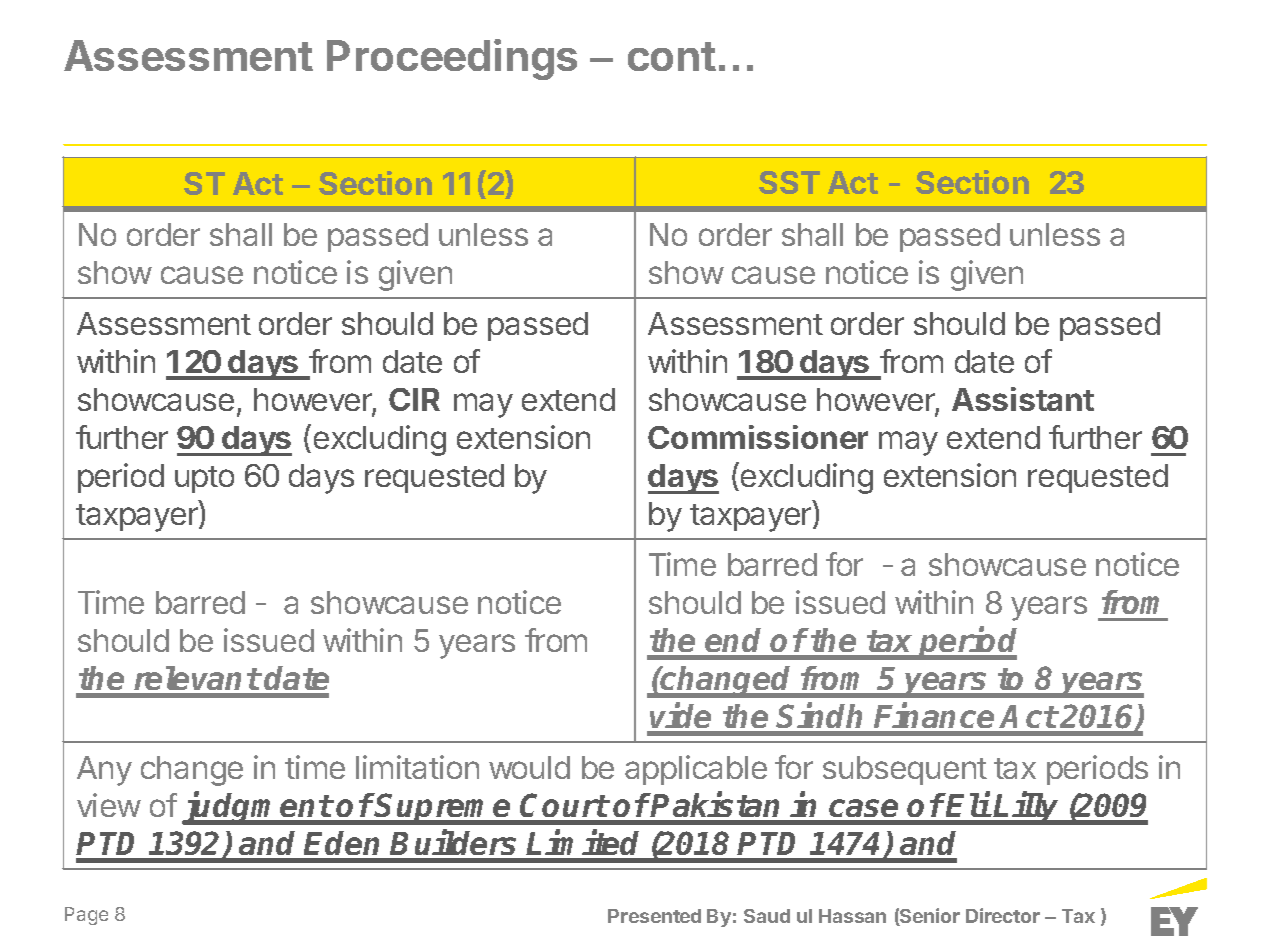  What do you see at coordinates (654, 916) in the page?
I see `Presented` at bounding box center [654, 916].
